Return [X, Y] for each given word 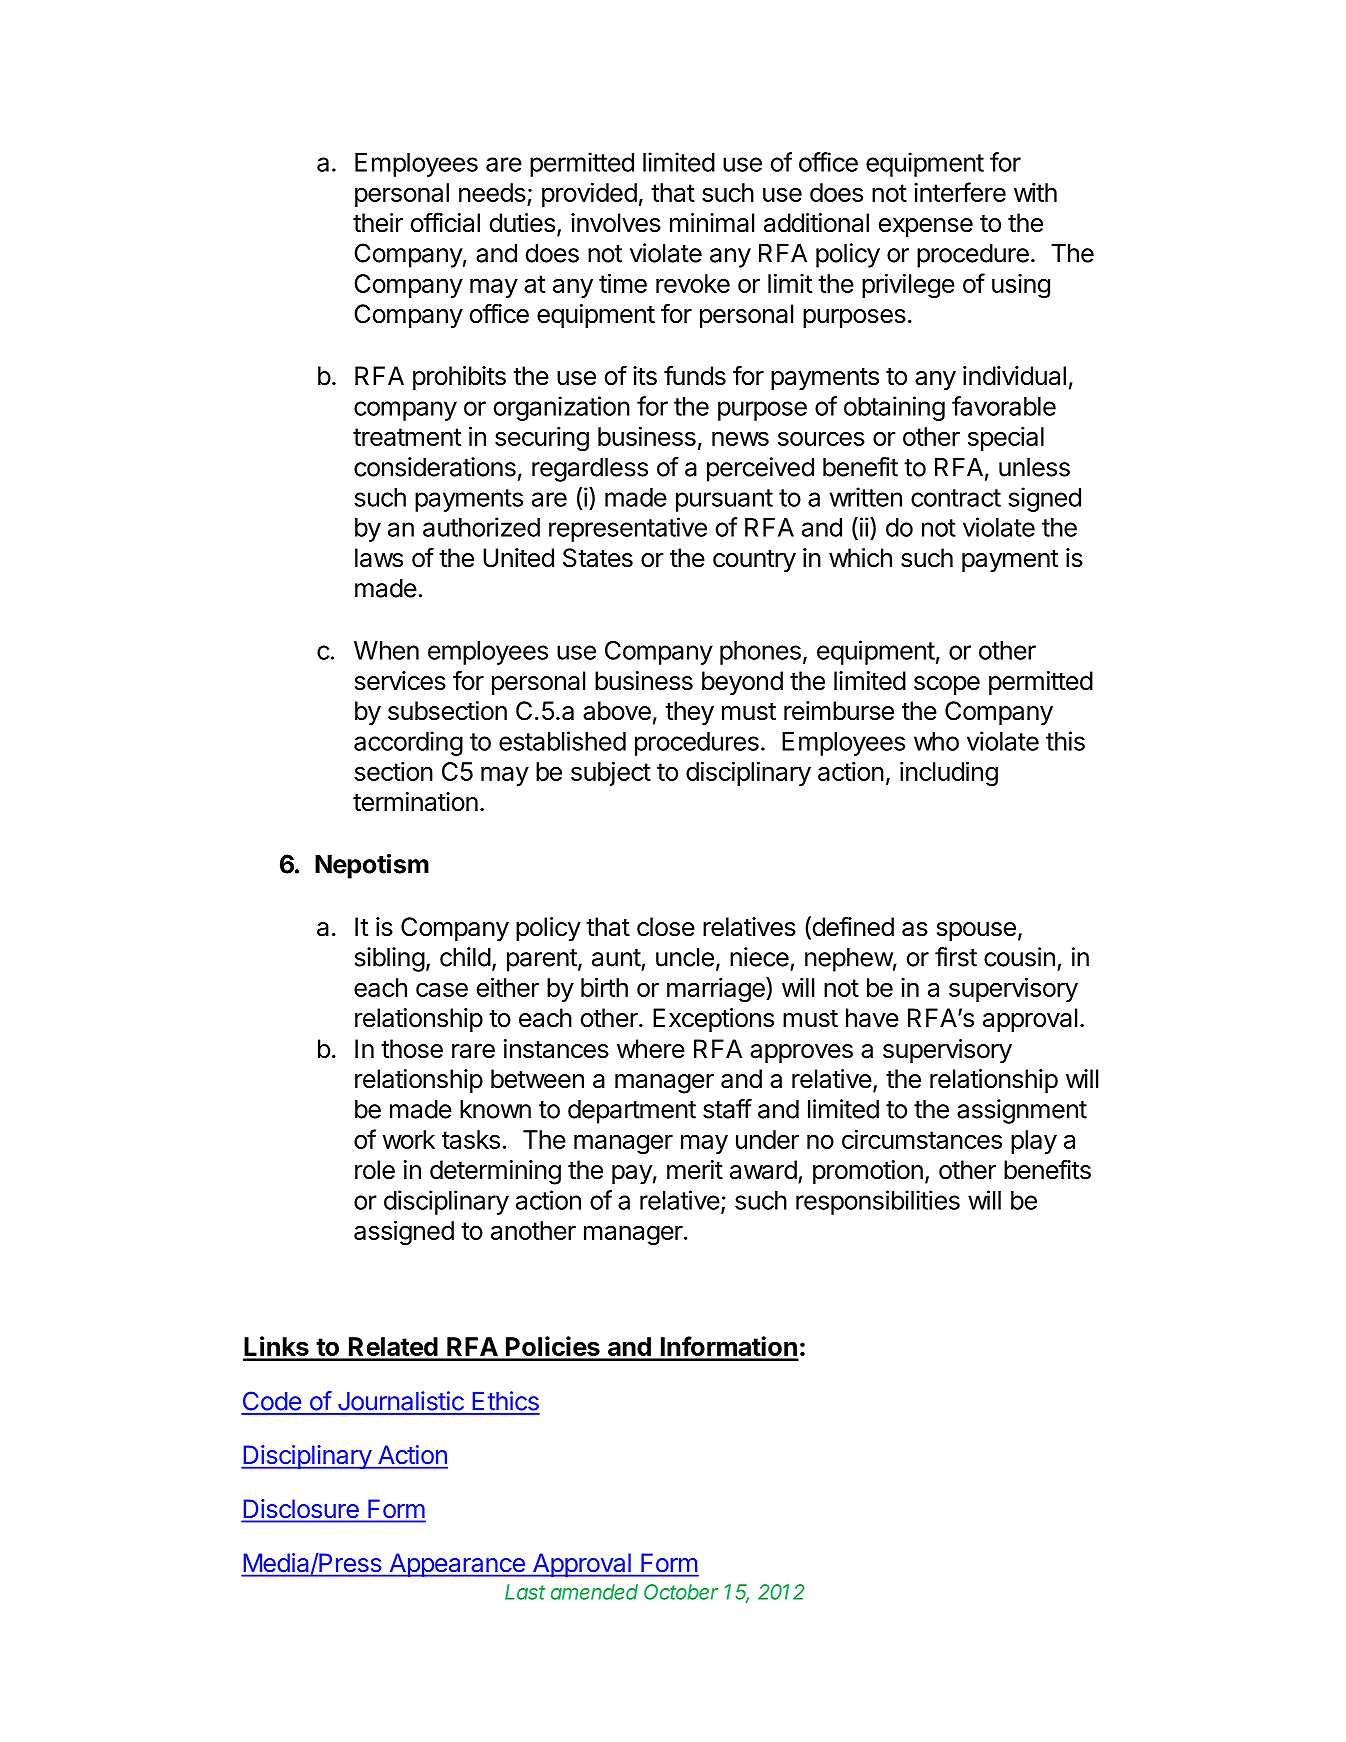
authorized [481, 527]
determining [495, 1172]
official [445, 222]
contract [956, 498]
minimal [712, 223]
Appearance [457, 1565]
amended [594, 1592]
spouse [976, 931]
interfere [960, 192]
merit [695, 1170]
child [465, 957]
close [666, 927]
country [754, 561]
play [1034, 1142]
